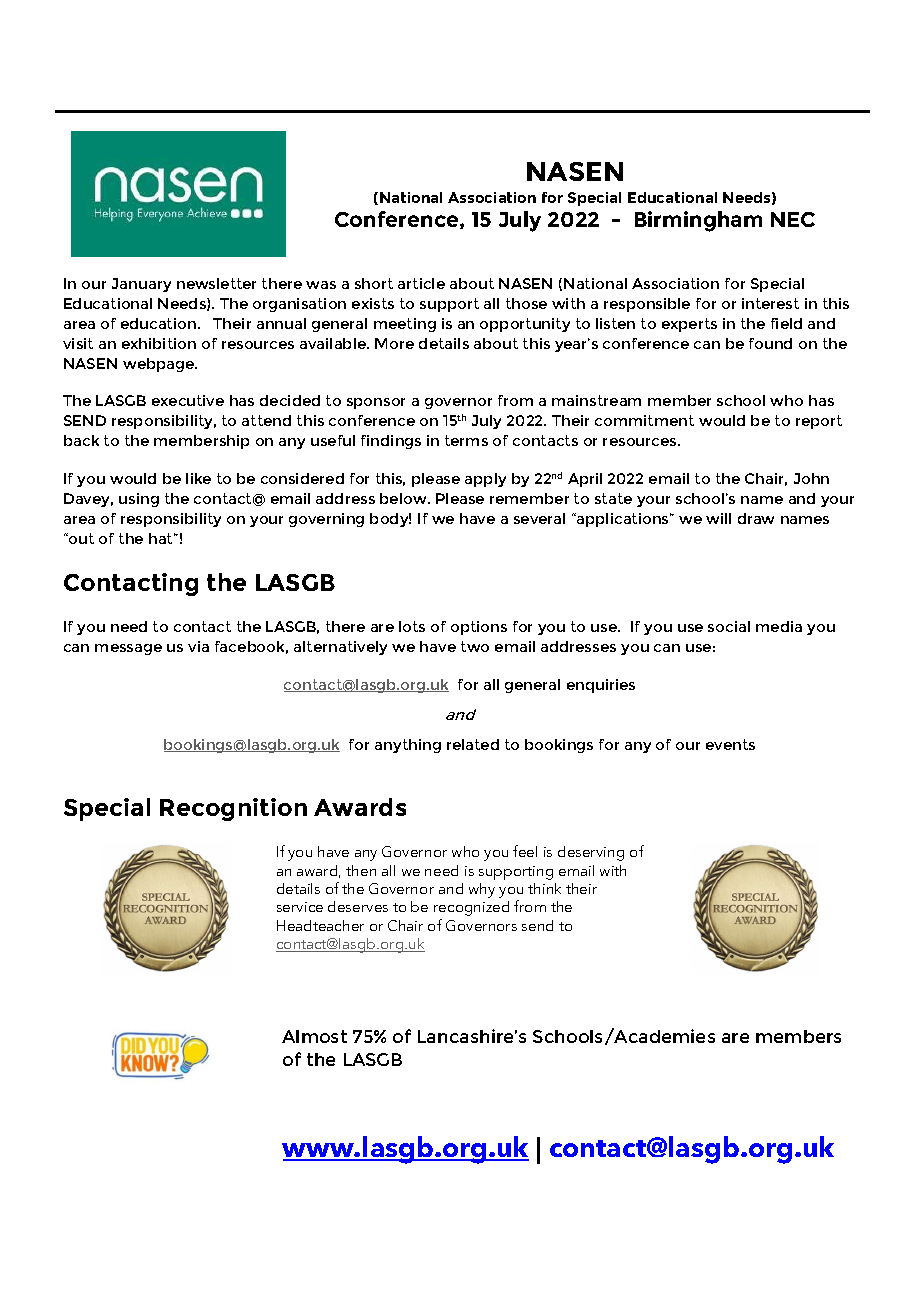 This document has width=924, height=1308. Describe the element at coordinates (314, 1036) in the document. I see `Almost` at that location.
